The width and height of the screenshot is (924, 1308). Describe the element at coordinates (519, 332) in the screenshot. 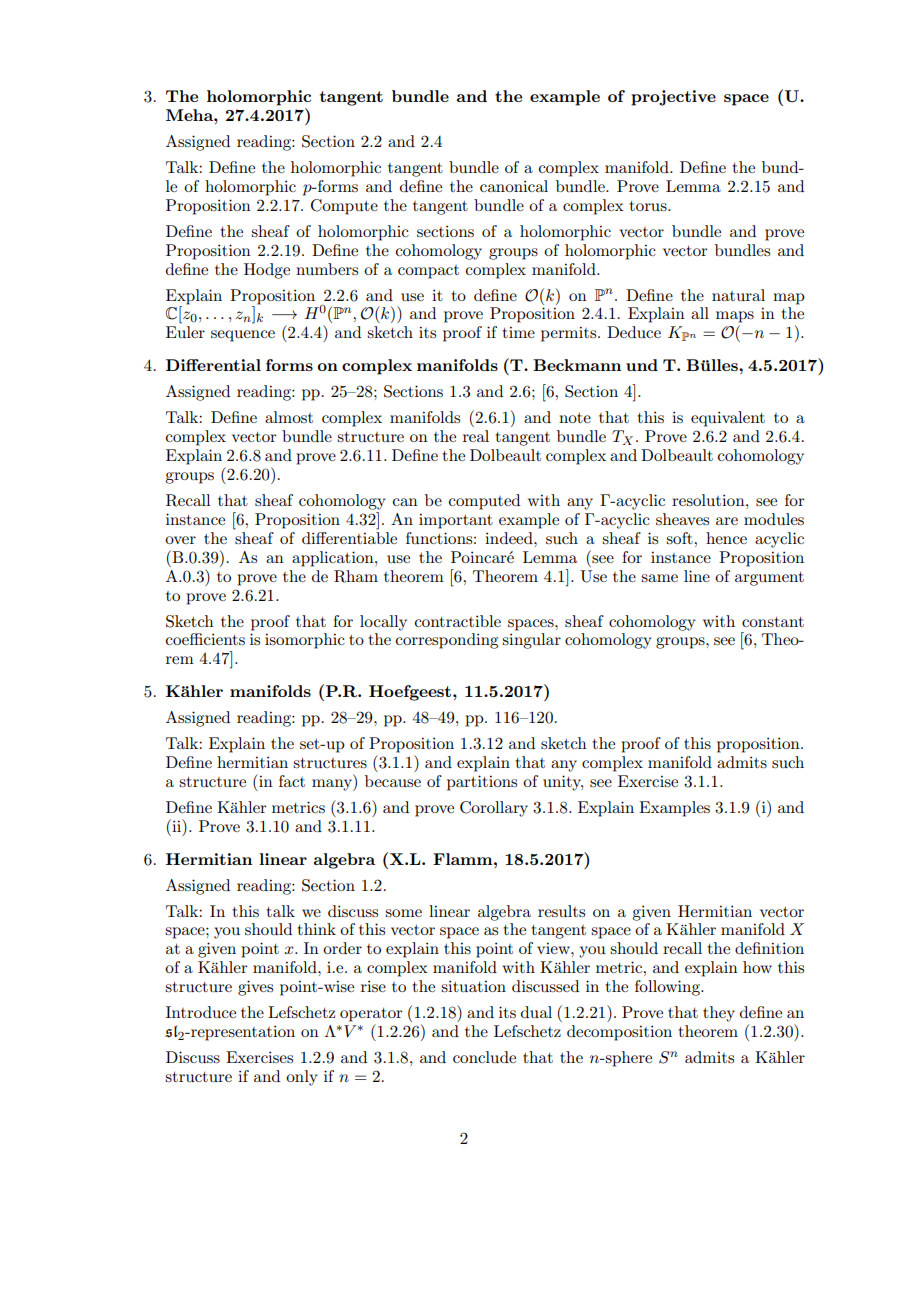

I see `time` at that location.
